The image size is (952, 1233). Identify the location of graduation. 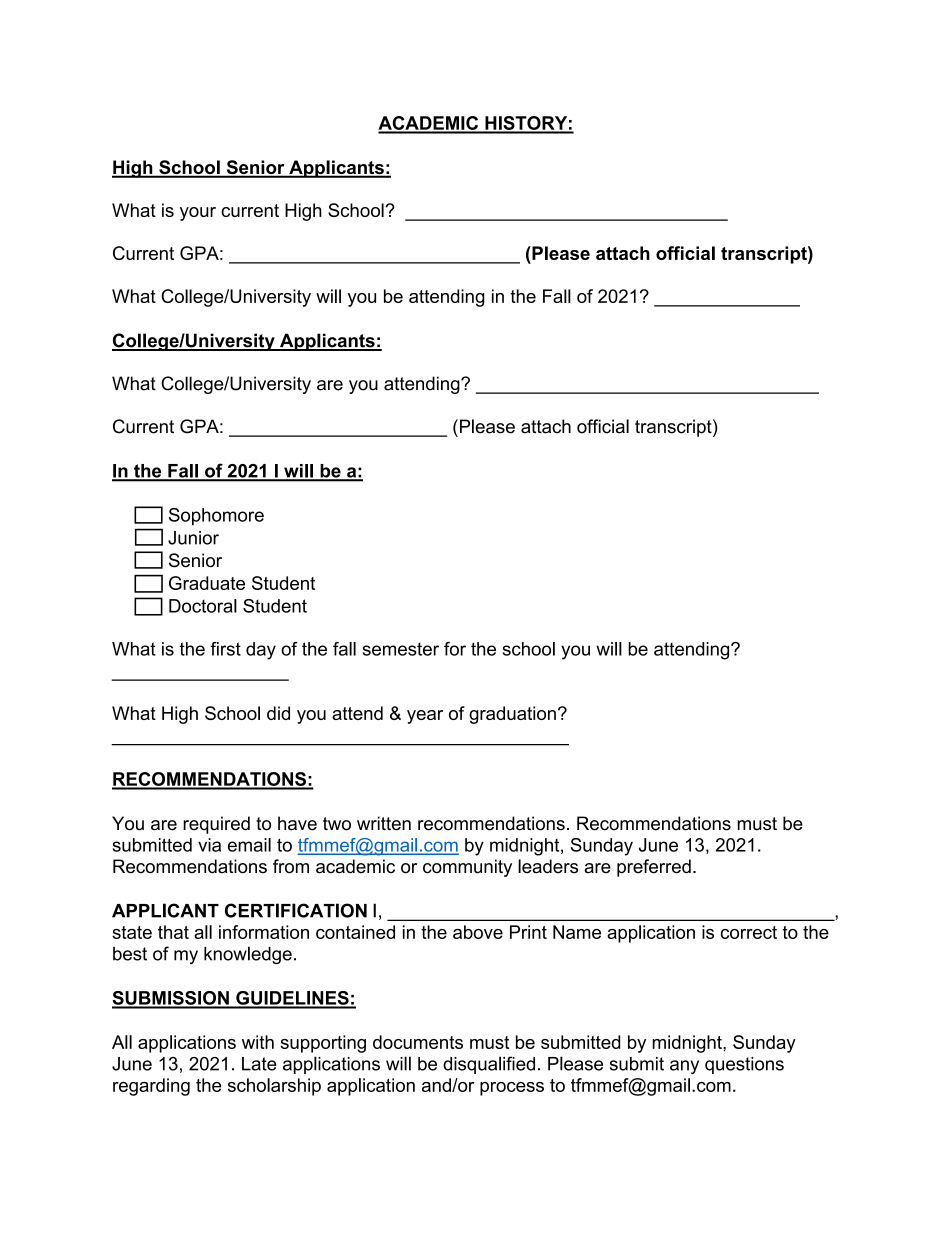
(512, 715).
